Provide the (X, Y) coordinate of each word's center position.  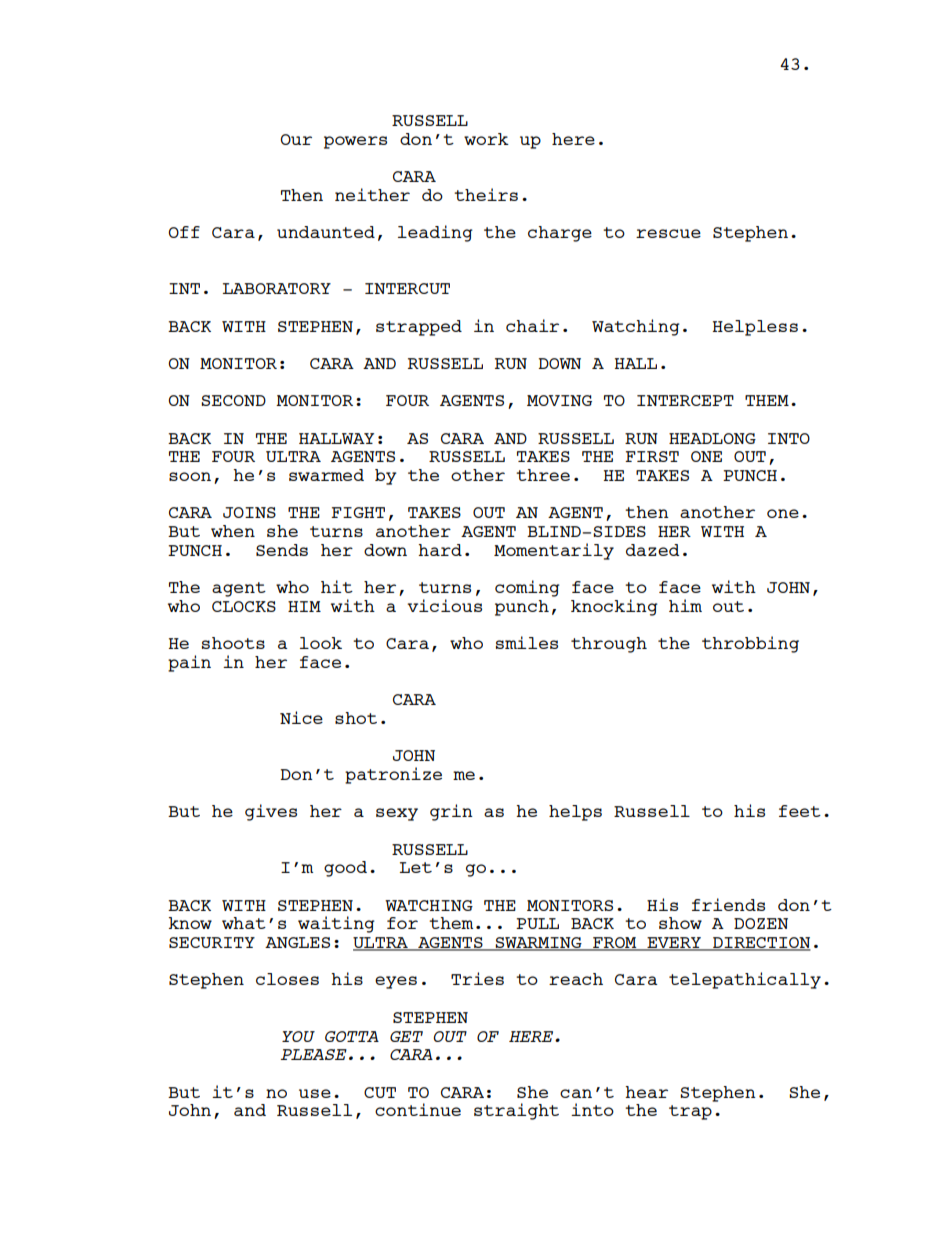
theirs (486, 194)
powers (355, 142)
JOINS (249, 512)
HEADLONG (712, 438)
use (315, 1093)
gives (271, 812)
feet (800, 811)
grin (451, 812)
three (543, 475)
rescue (668, 233)
